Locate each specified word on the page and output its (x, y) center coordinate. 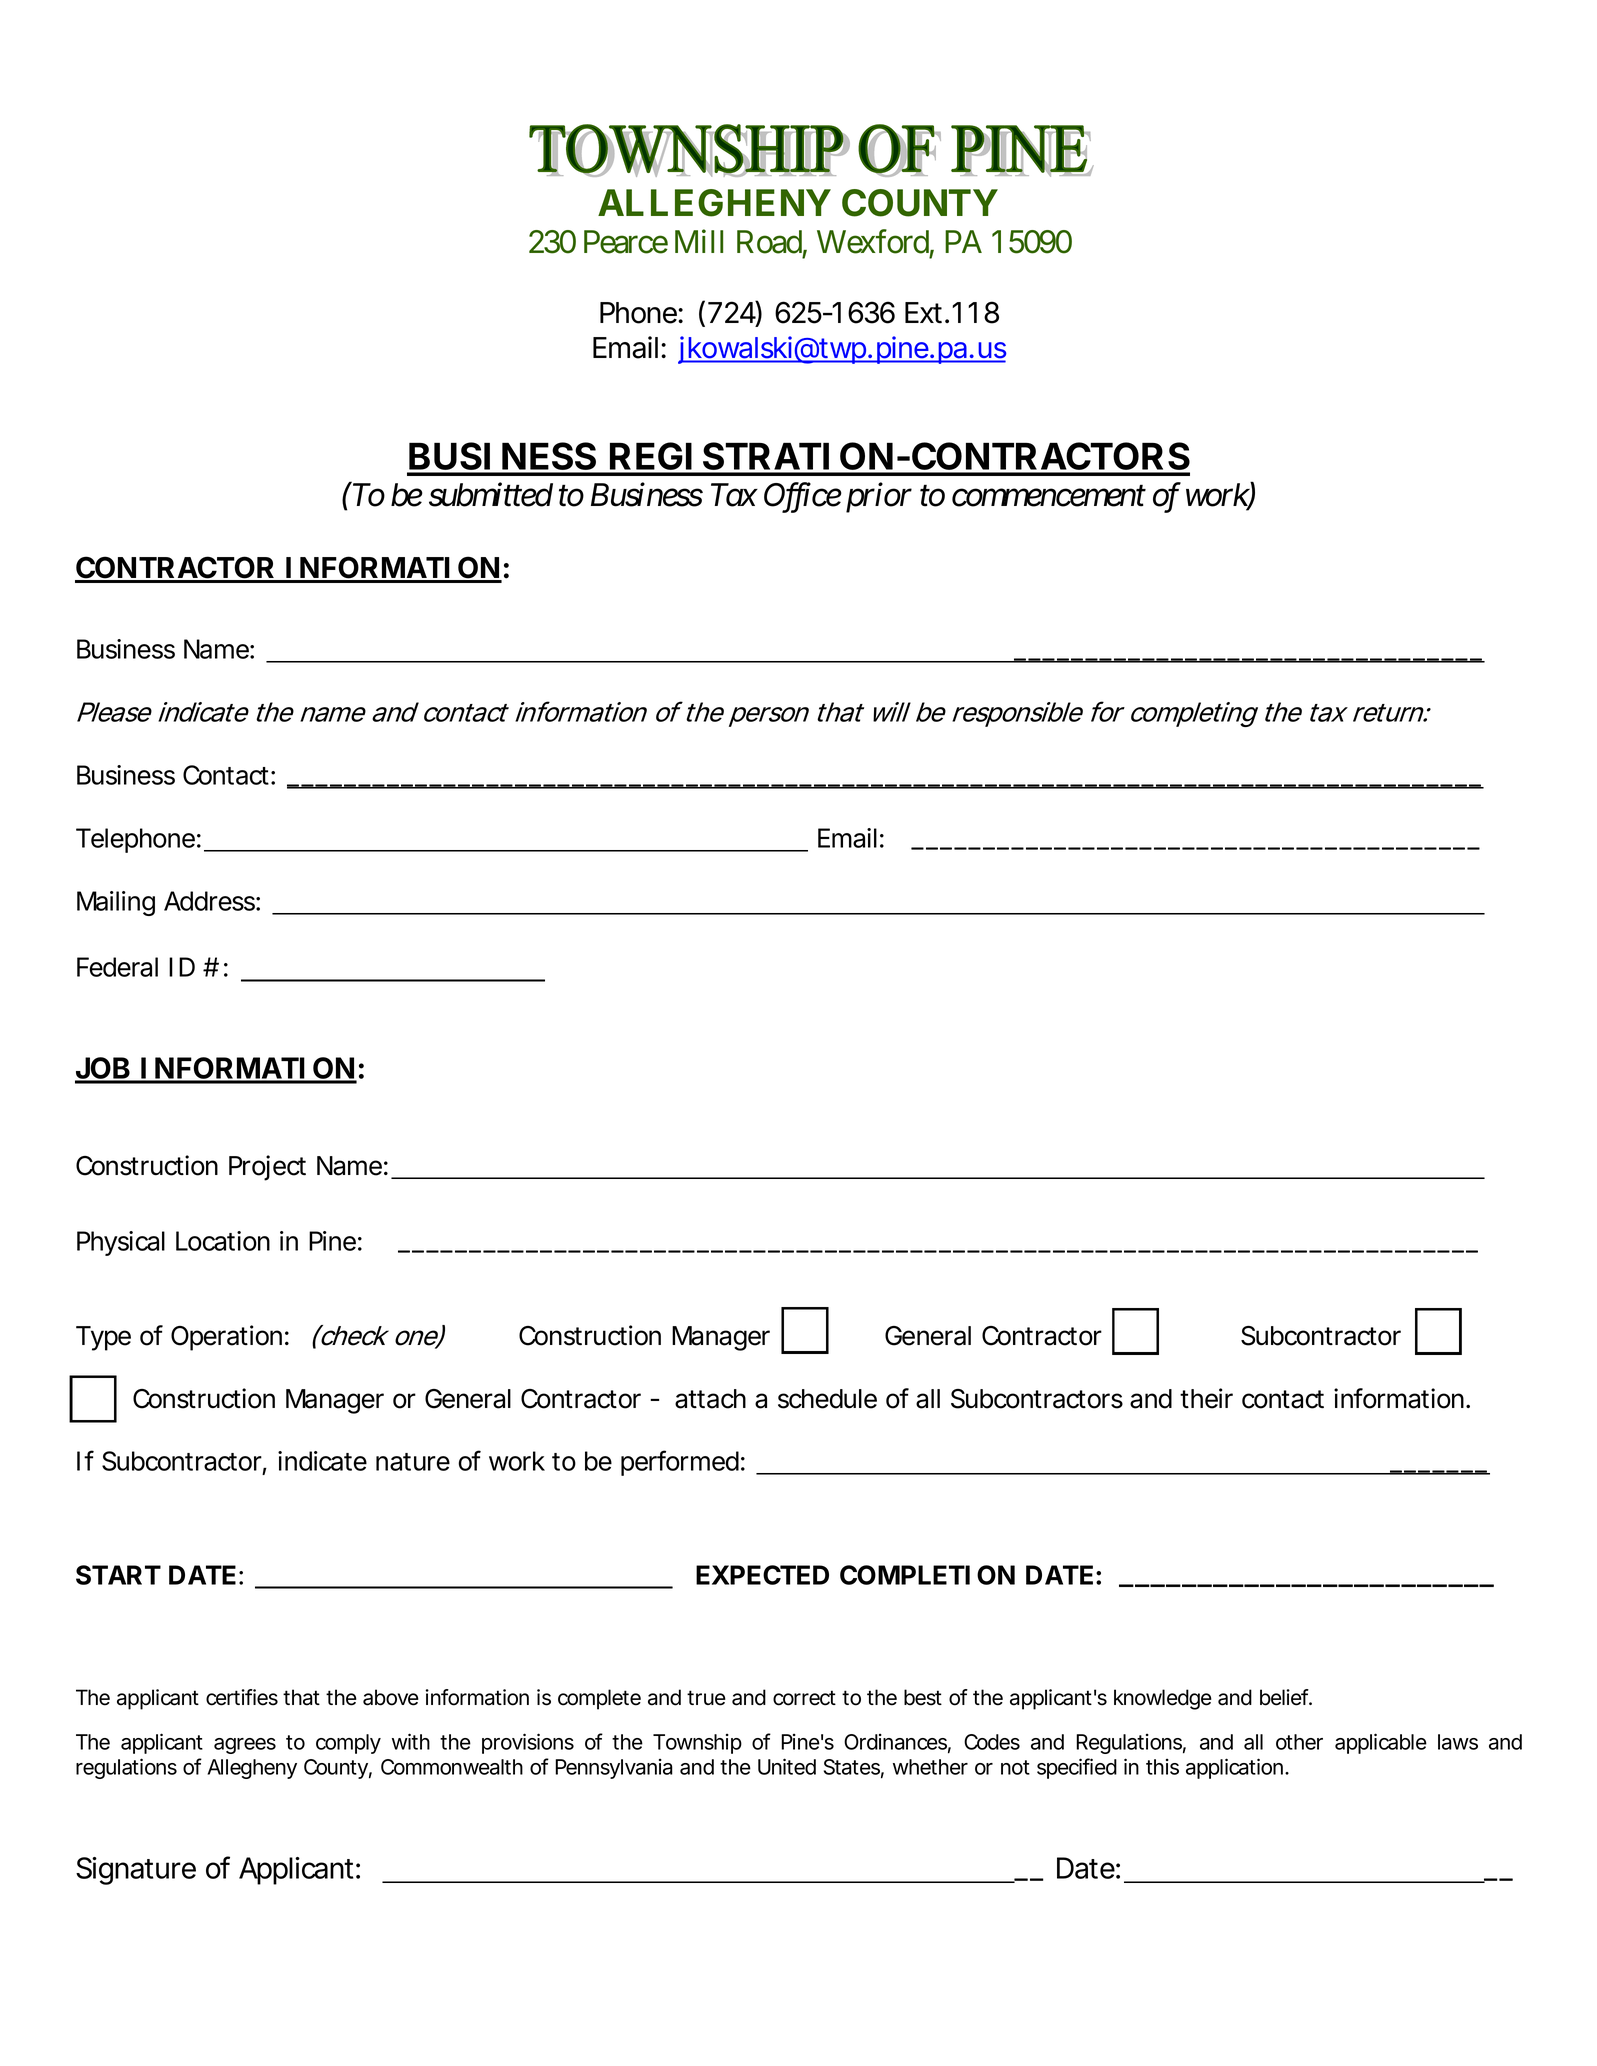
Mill (699, 241)
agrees (245, 1746)
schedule (827, 1399)
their (1206, 1398)
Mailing (116, 903)
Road (769, 242)
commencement (1049, 497)
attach (710, 1399)
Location (223, 1241)
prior (879, 498)
